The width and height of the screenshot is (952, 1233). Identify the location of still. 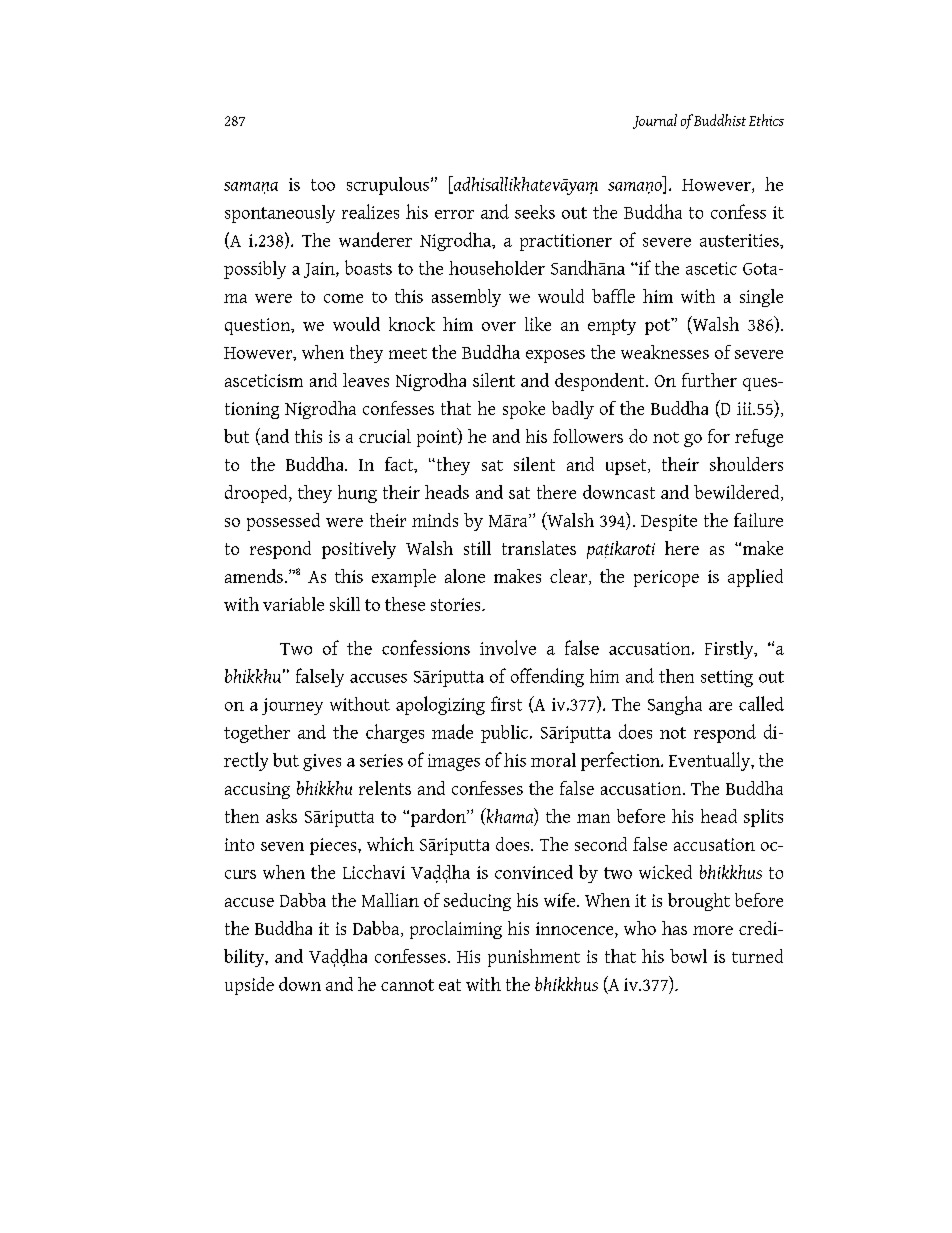
(477, 548).
